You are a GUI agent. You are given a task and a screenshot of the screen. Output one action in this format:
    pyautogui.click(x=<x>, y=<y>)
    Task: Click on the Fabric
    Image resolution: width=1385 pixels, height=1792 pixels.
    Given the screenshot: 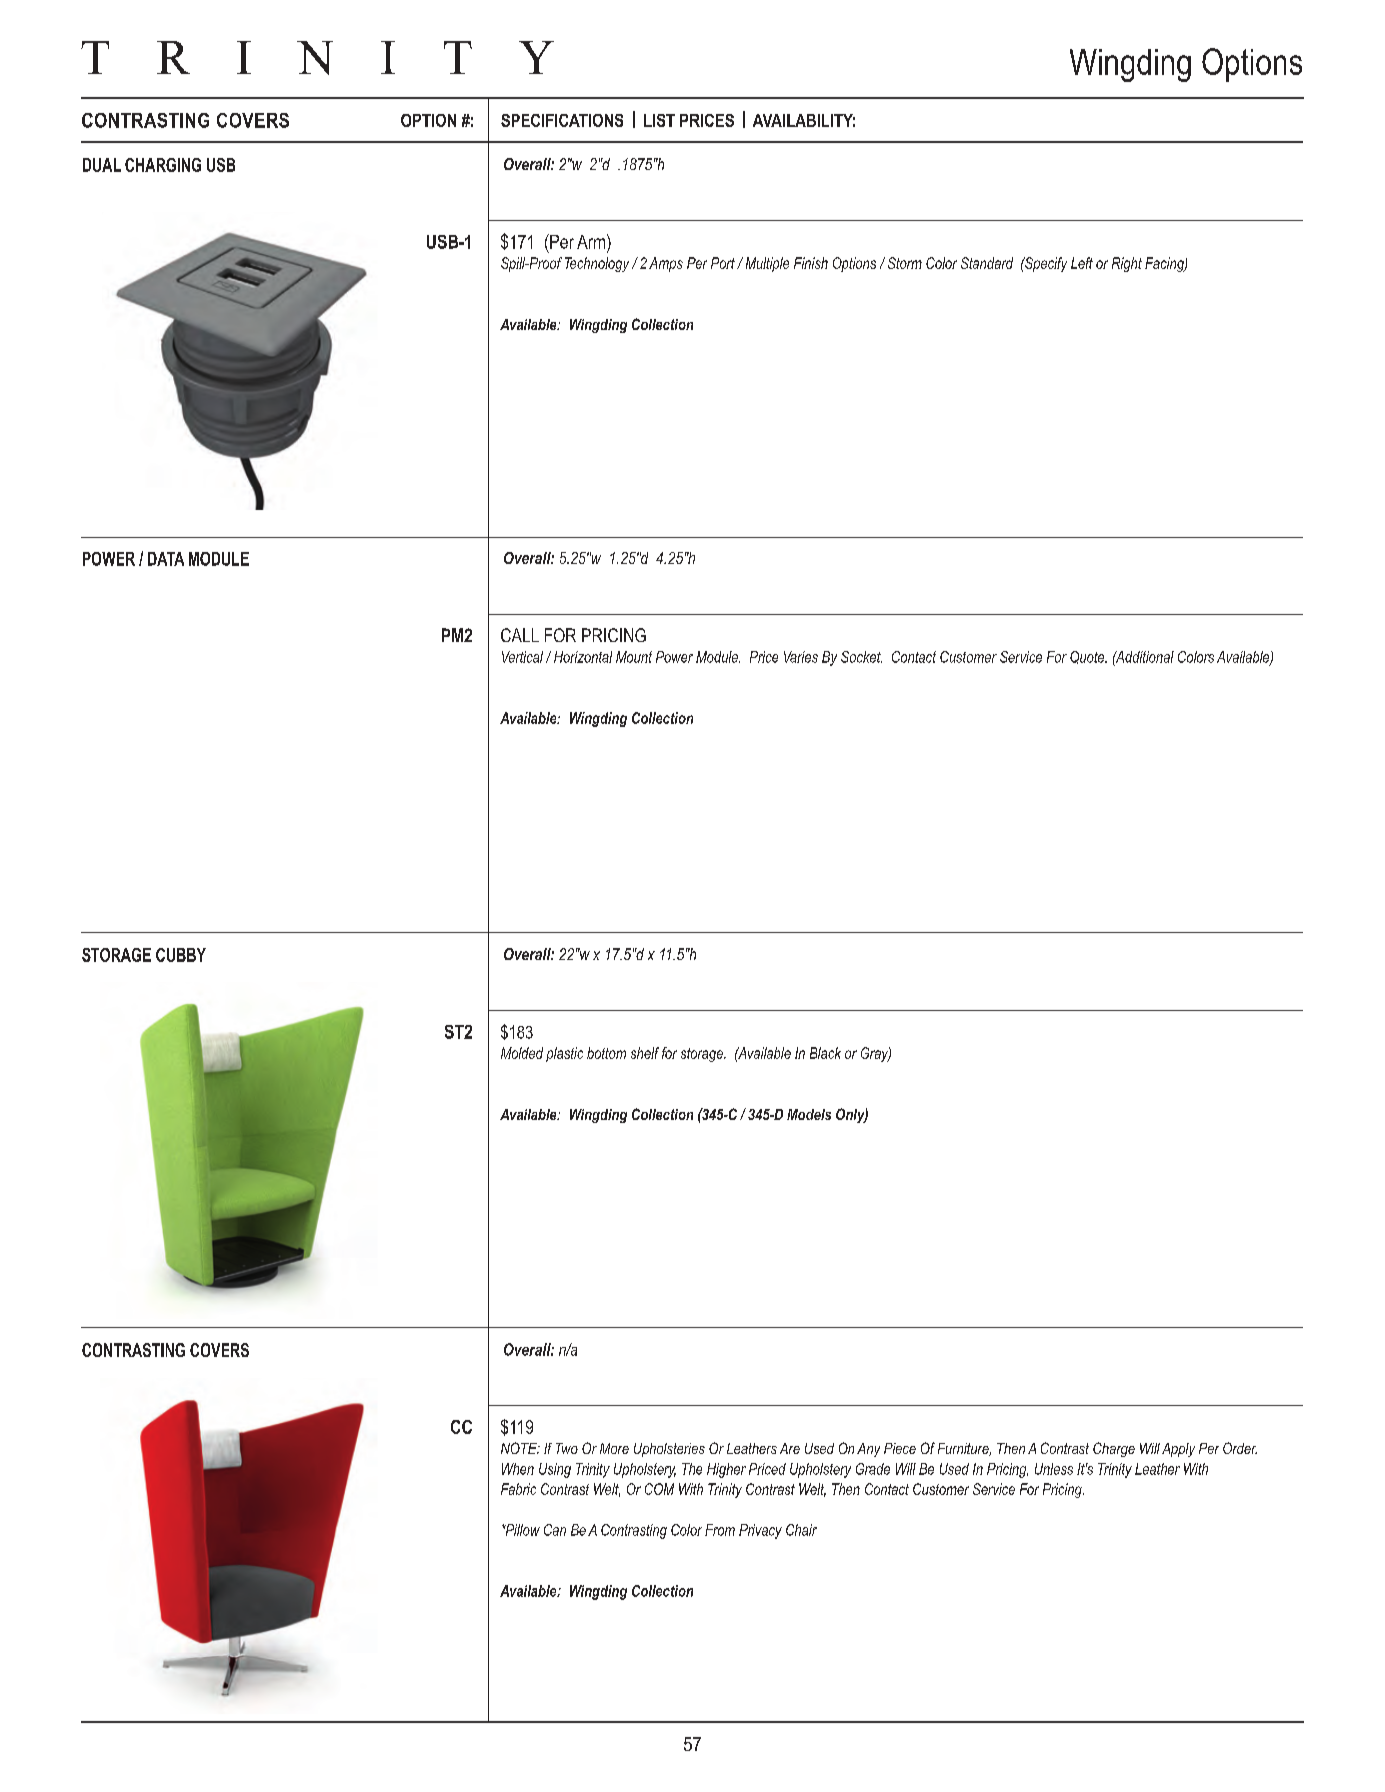 What is the action you would take?
    pyautogui.click(x=518, y=1489)
